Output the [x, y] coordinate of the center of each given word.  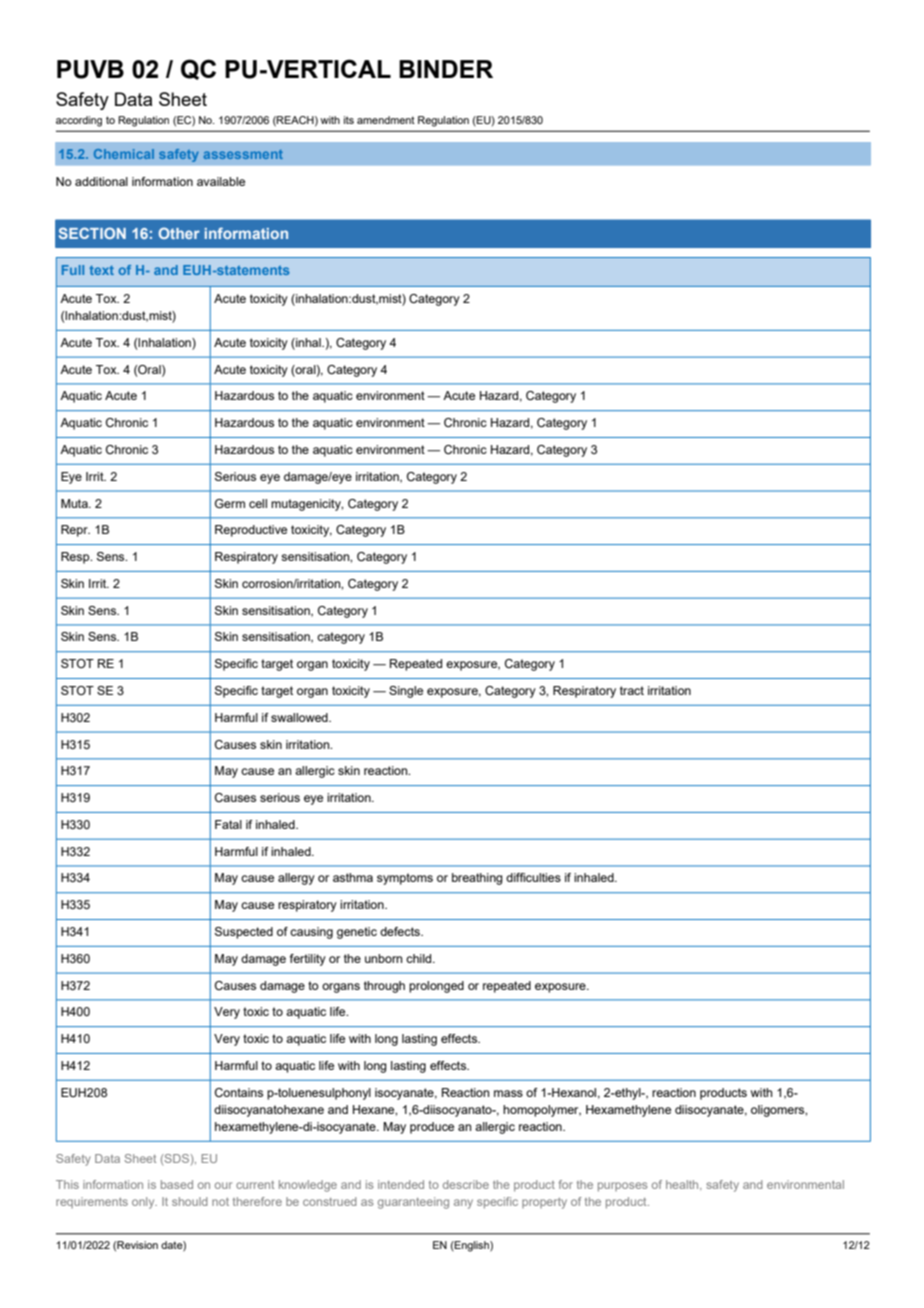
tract [632, 690]
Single [406, 692]
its [349, 120]
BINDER [446, 69]
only [144, 1203]
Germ [230, 503]
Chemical [124, 154]
